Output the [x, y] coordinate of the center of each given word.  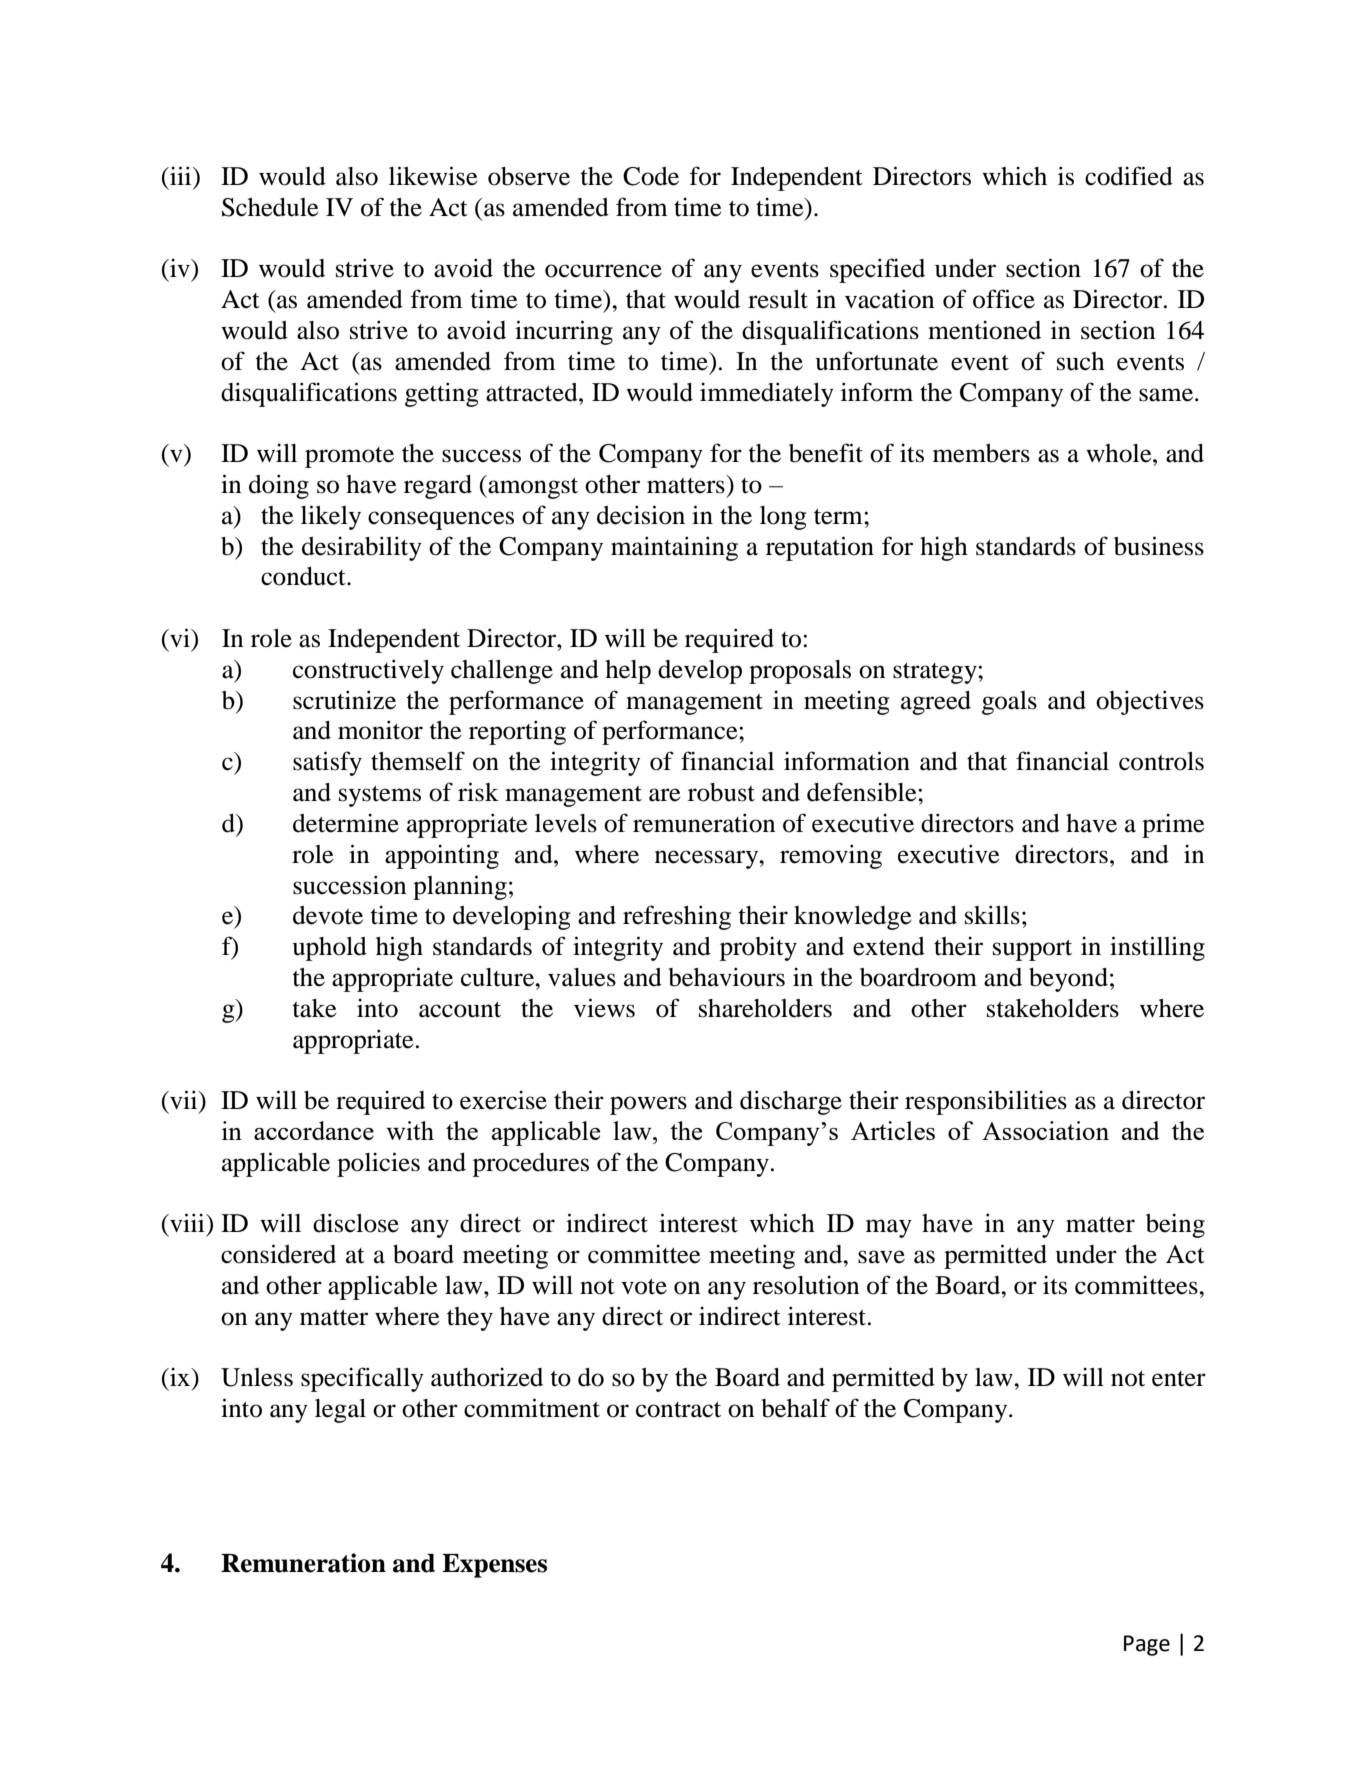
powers [648, 1105]
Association [1045, 1130]
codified [1129, 176]
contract [678, 1410]
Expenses [494, 1566]
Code [651, 176]
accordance [314, 1130]
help [628, 672]
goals [1009, 703]
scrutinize [344, 700]
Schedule [270, 207]
